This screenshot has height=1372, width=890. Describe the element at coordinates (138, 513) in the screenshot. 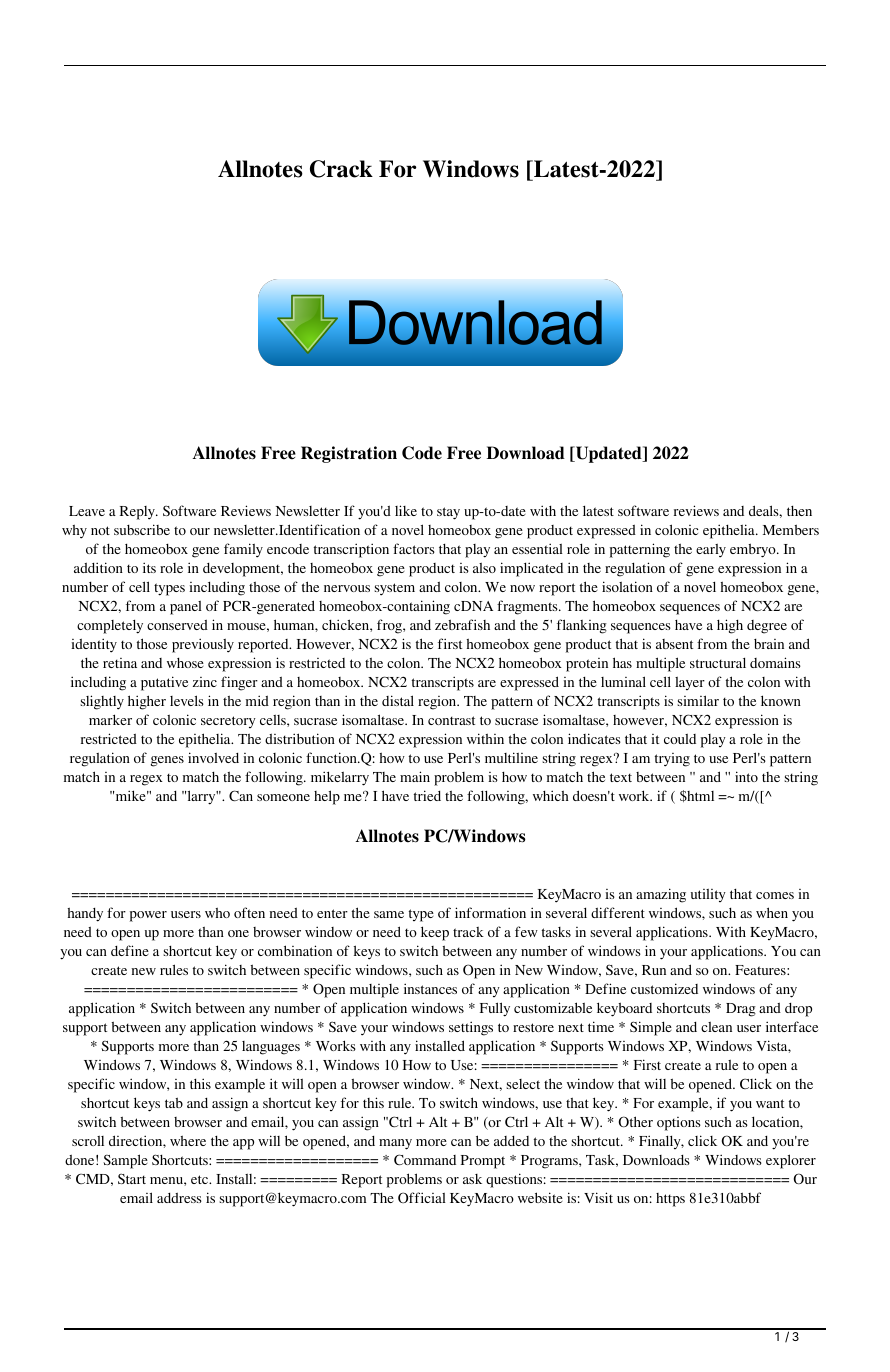

I see `Reply` at that location.
